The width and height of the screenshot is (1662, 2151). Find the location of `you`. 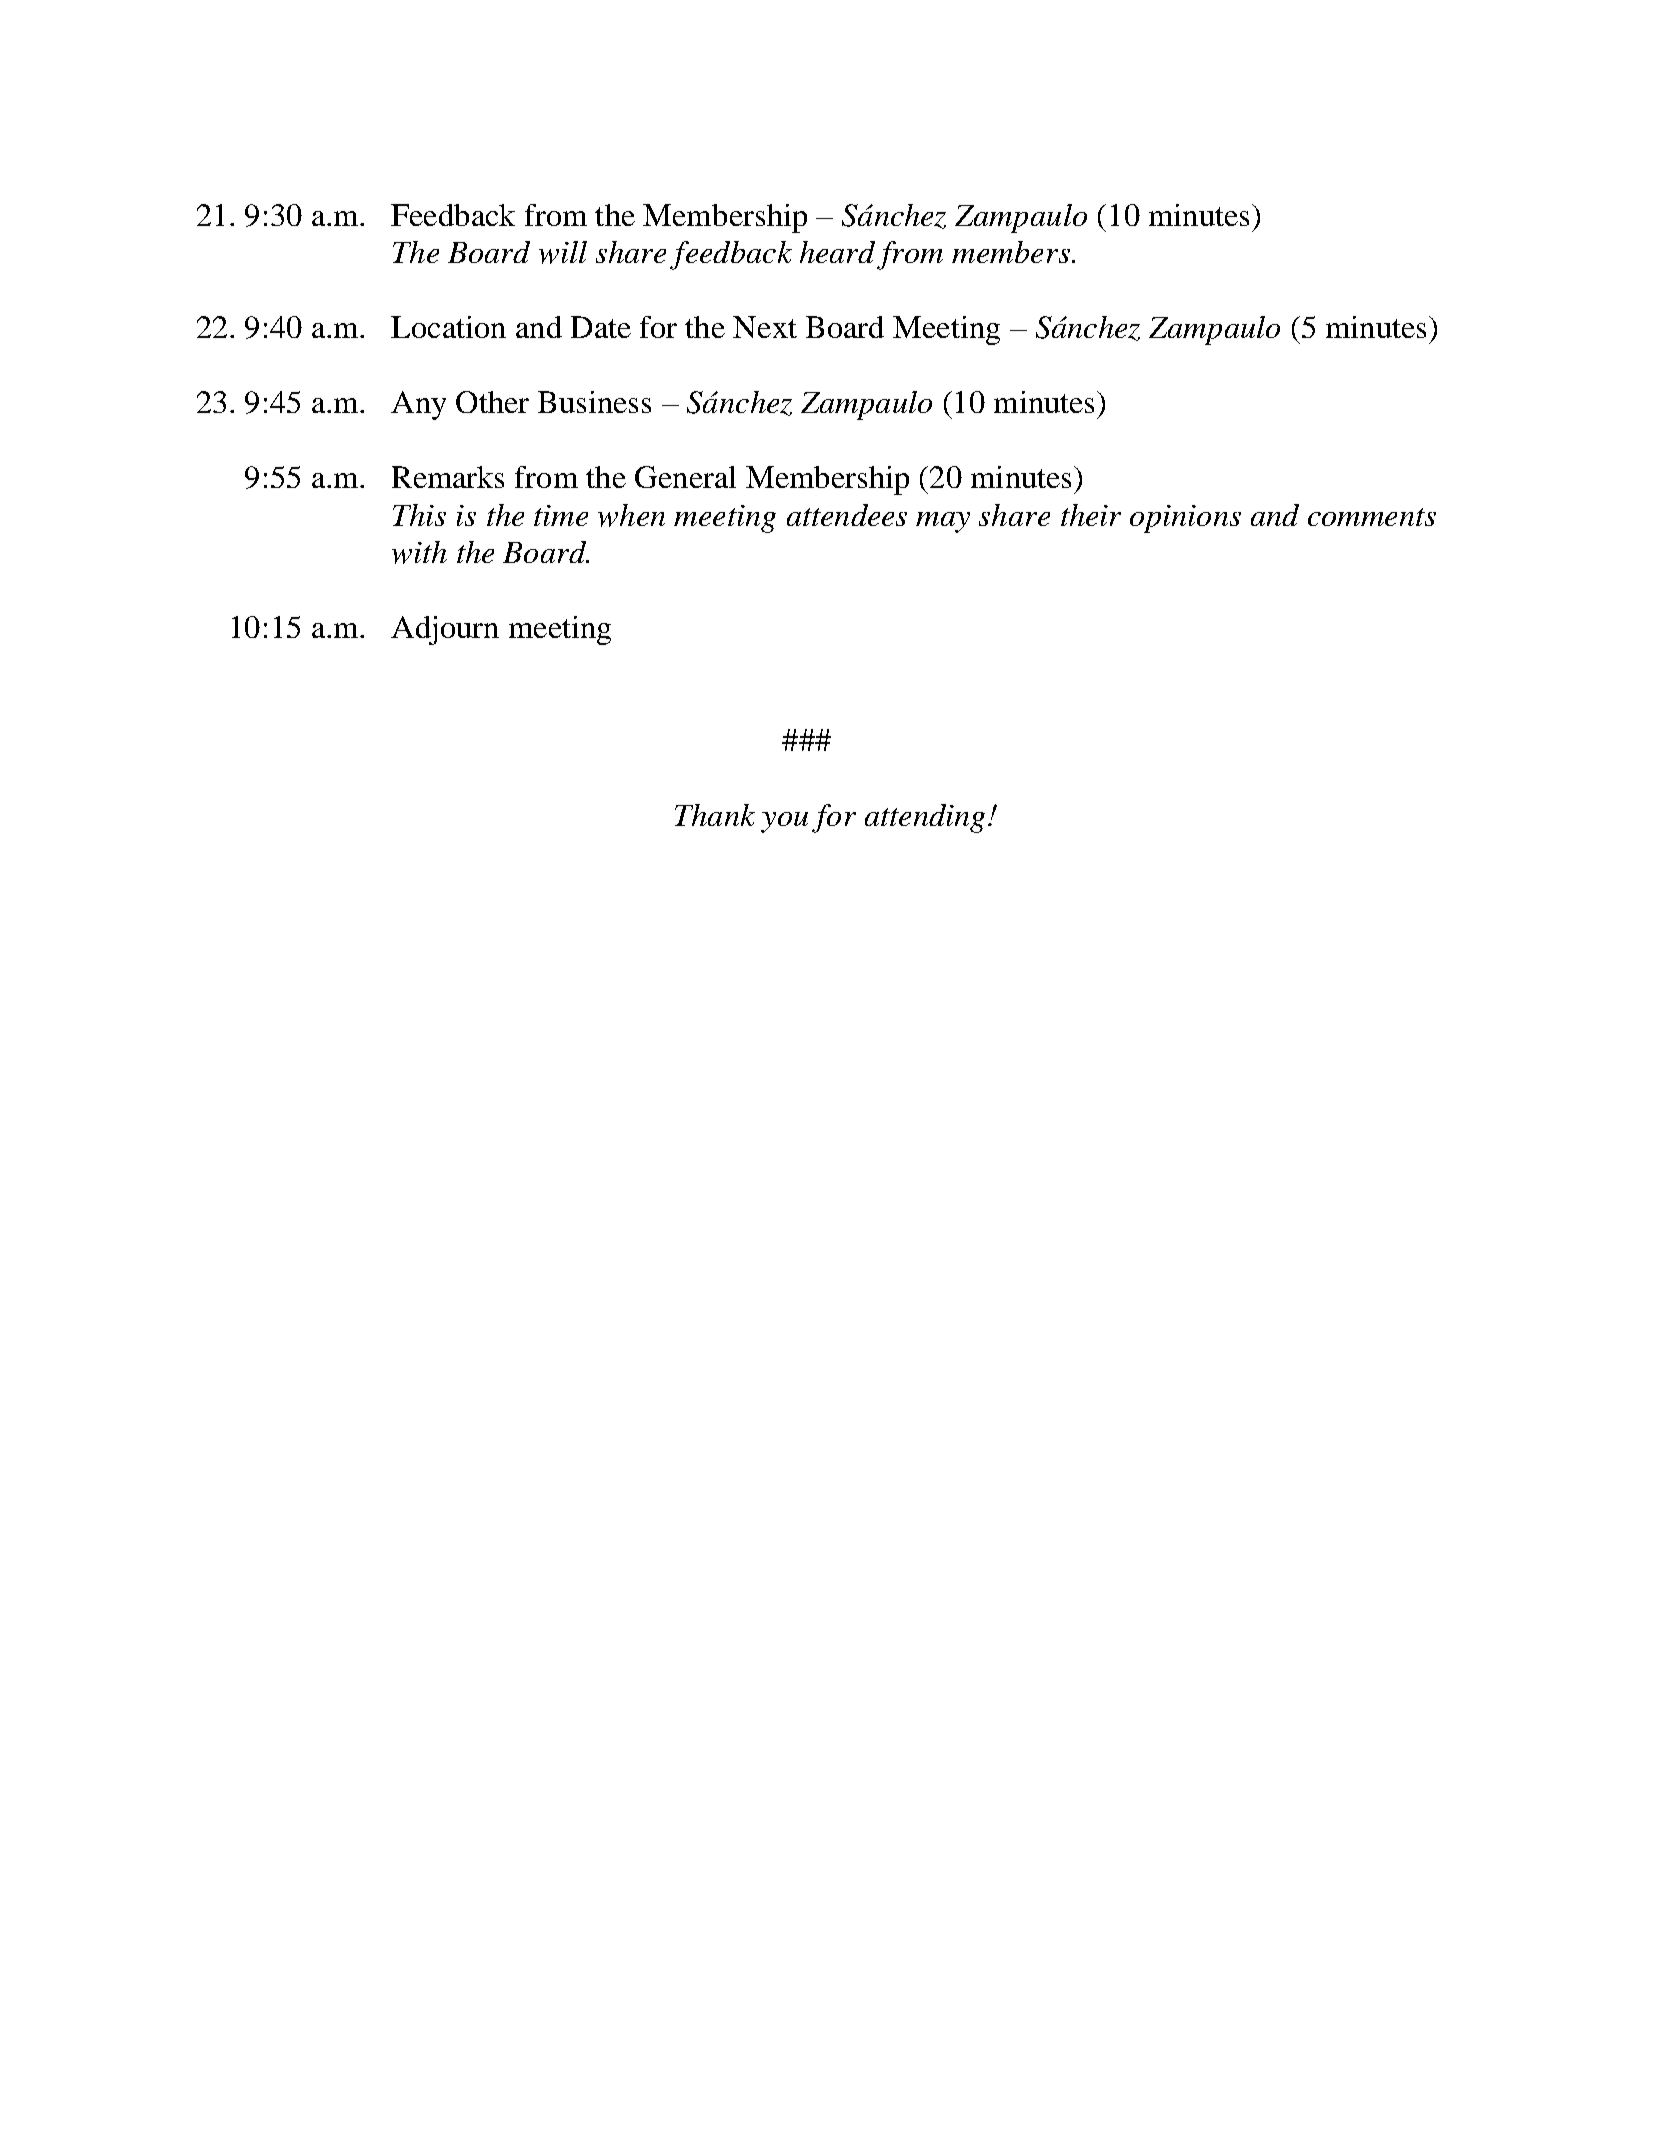

you is located at coordinates (784, 822).
